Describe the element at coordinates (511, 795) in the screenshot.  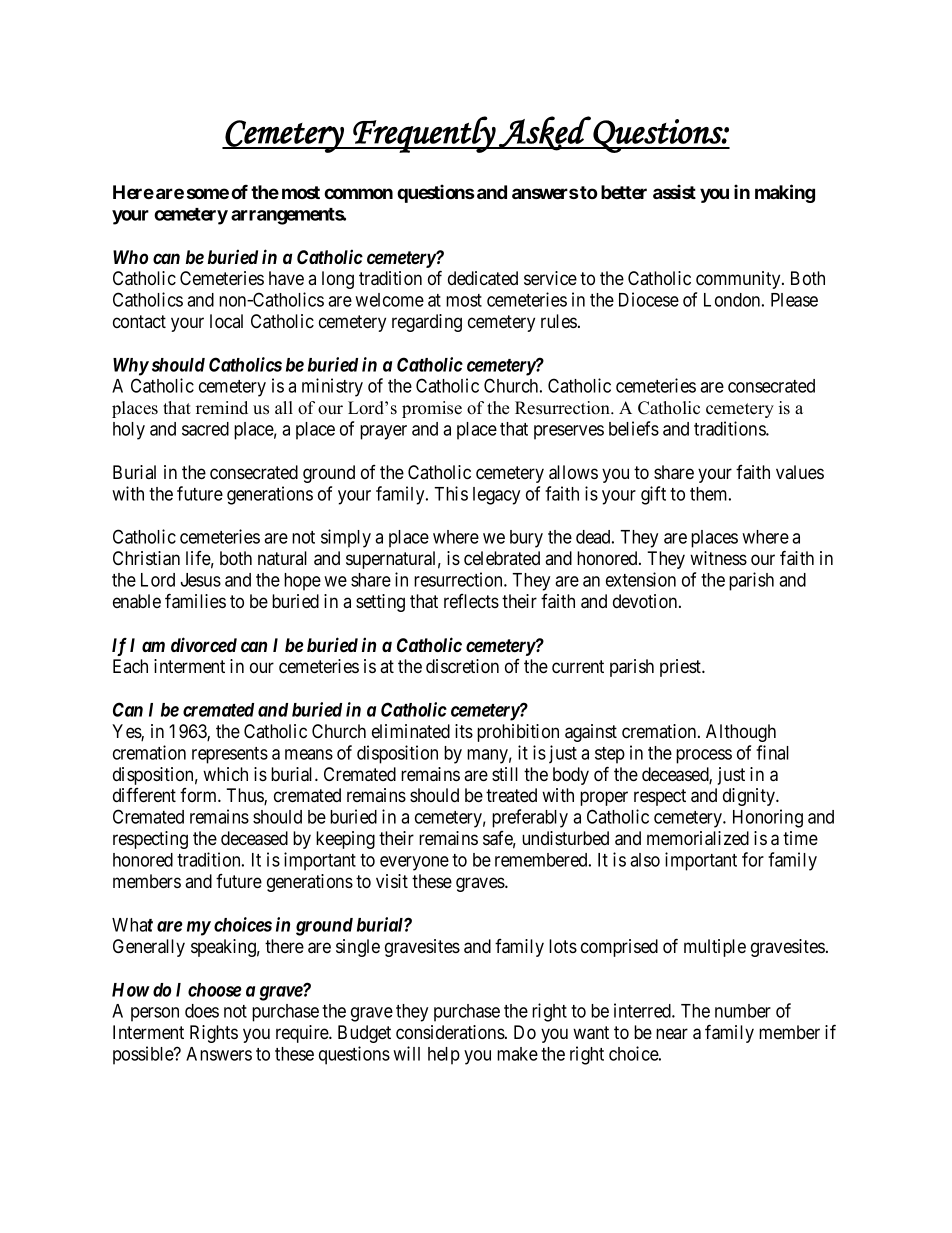
I see `treated` at that location.
